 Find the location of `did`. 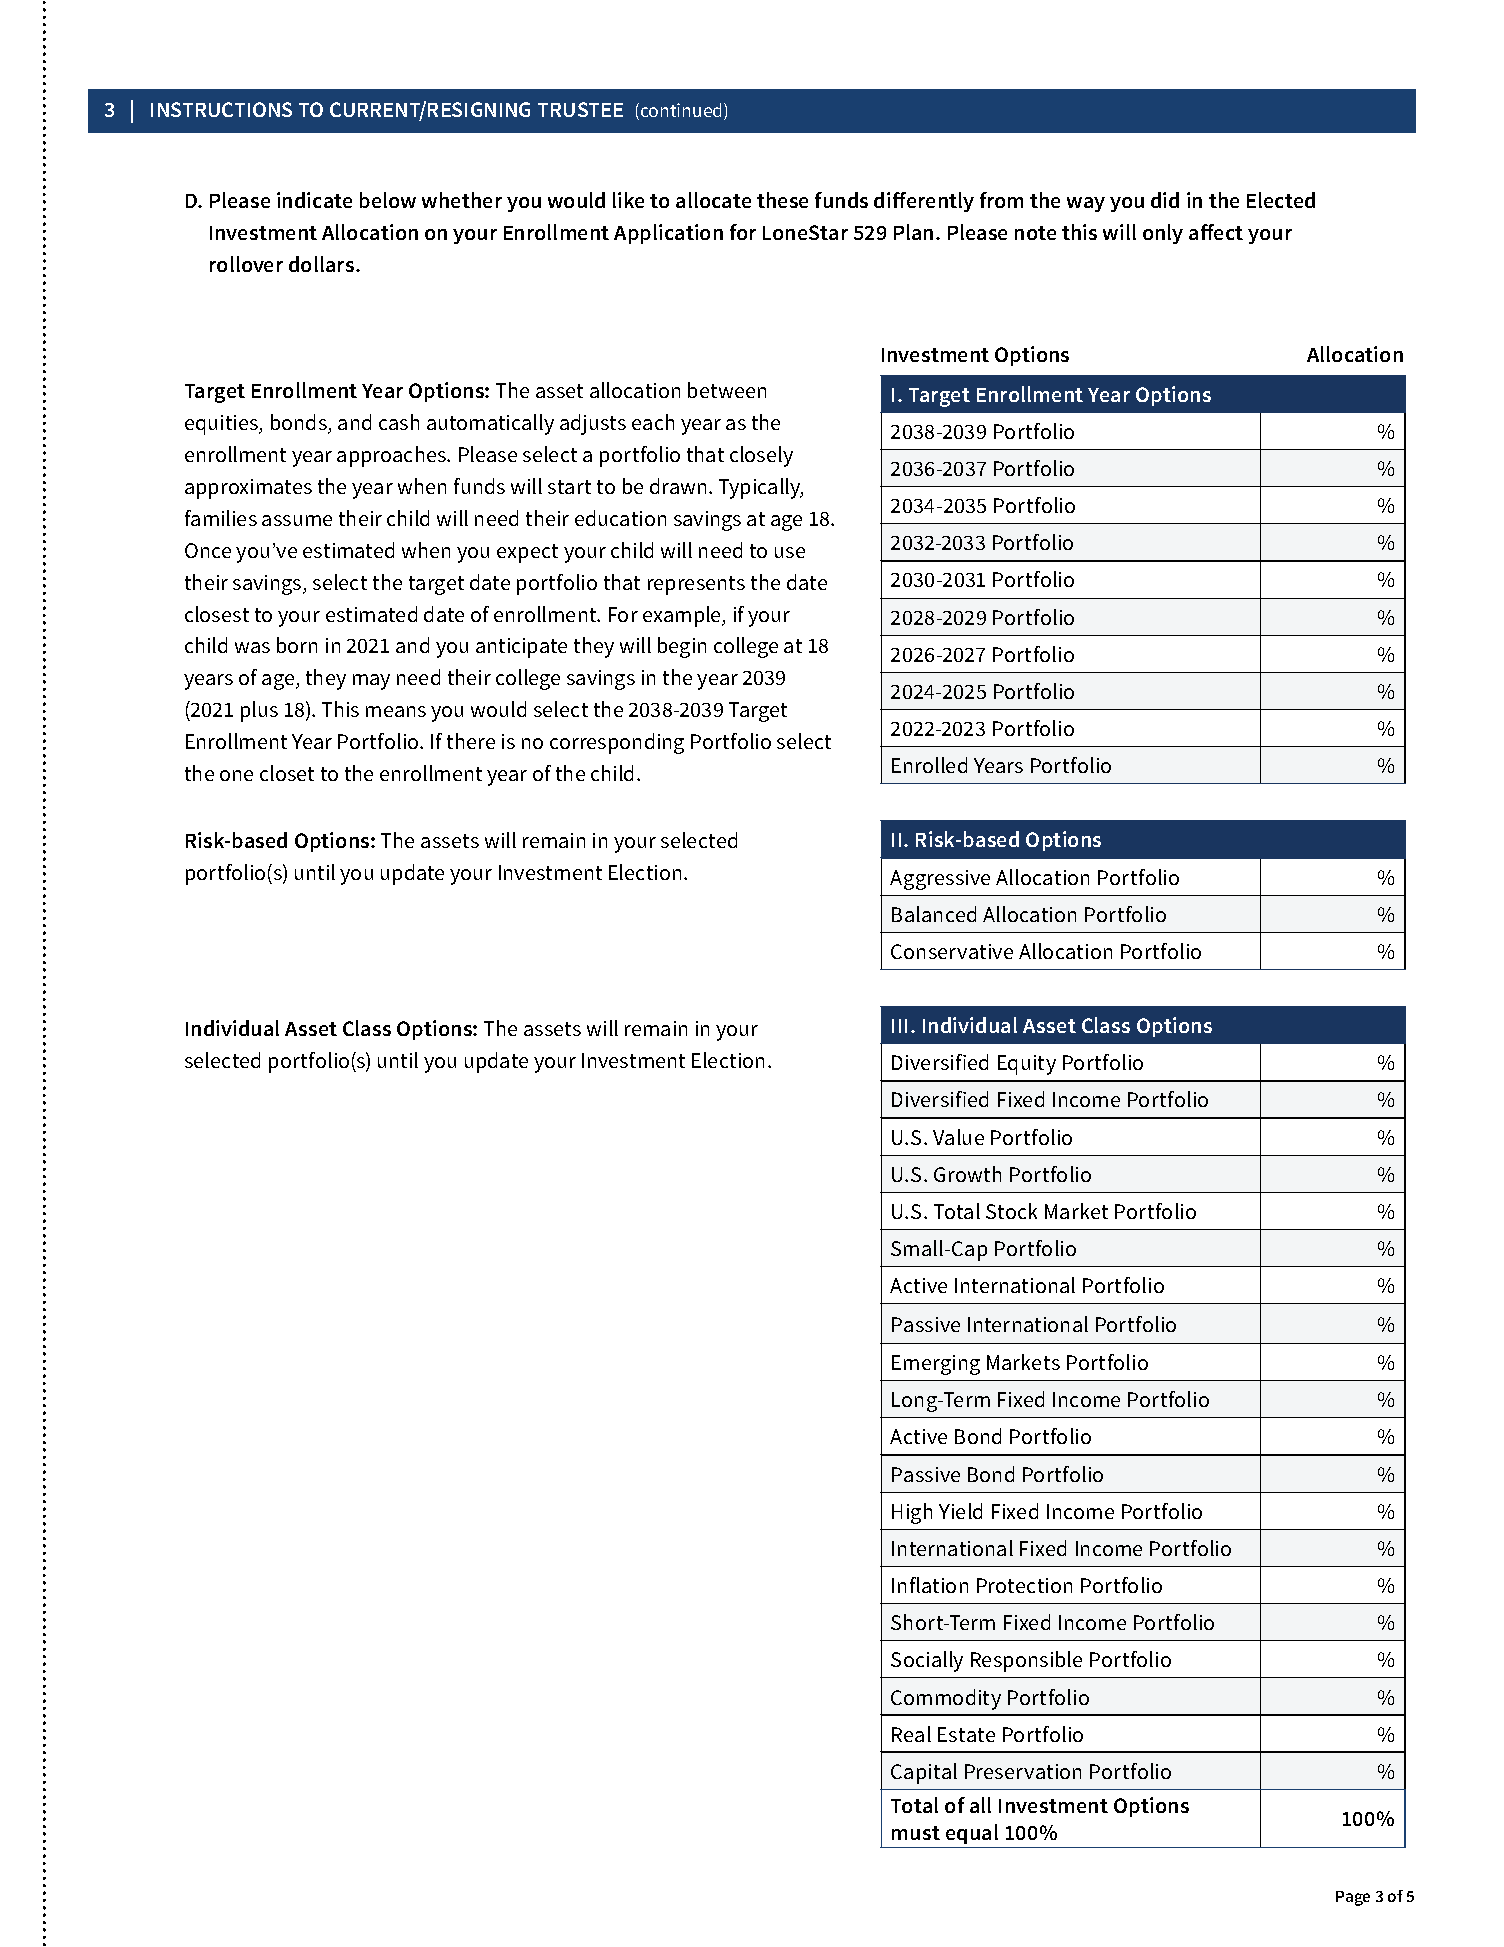

did is located at coordinates (1165, 200).
